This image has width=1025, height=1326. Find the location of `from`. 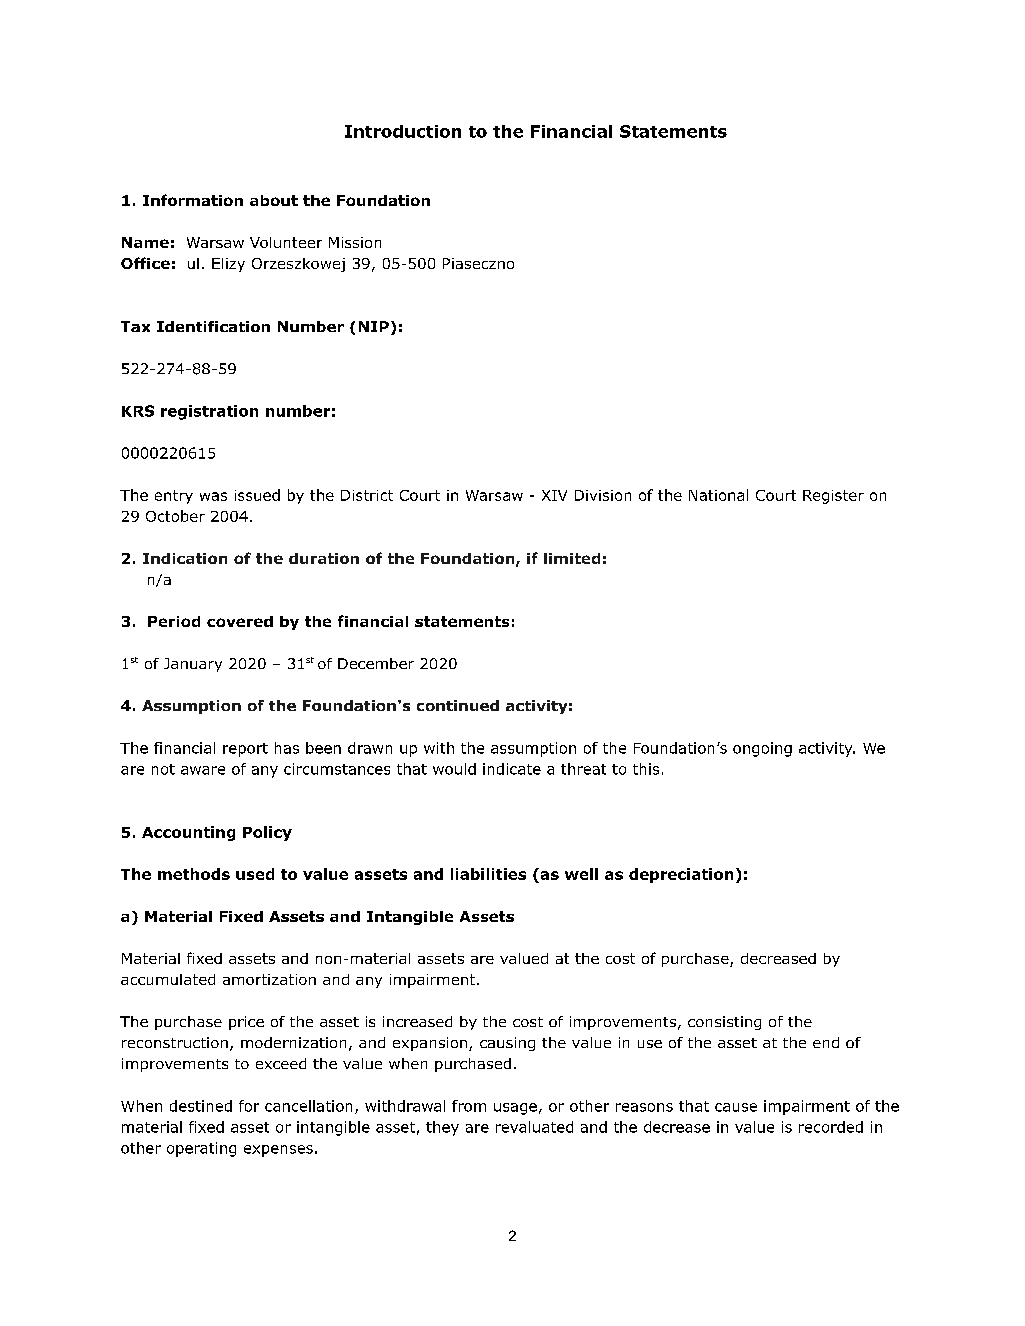

from is located at coordinates (469, 1106).
